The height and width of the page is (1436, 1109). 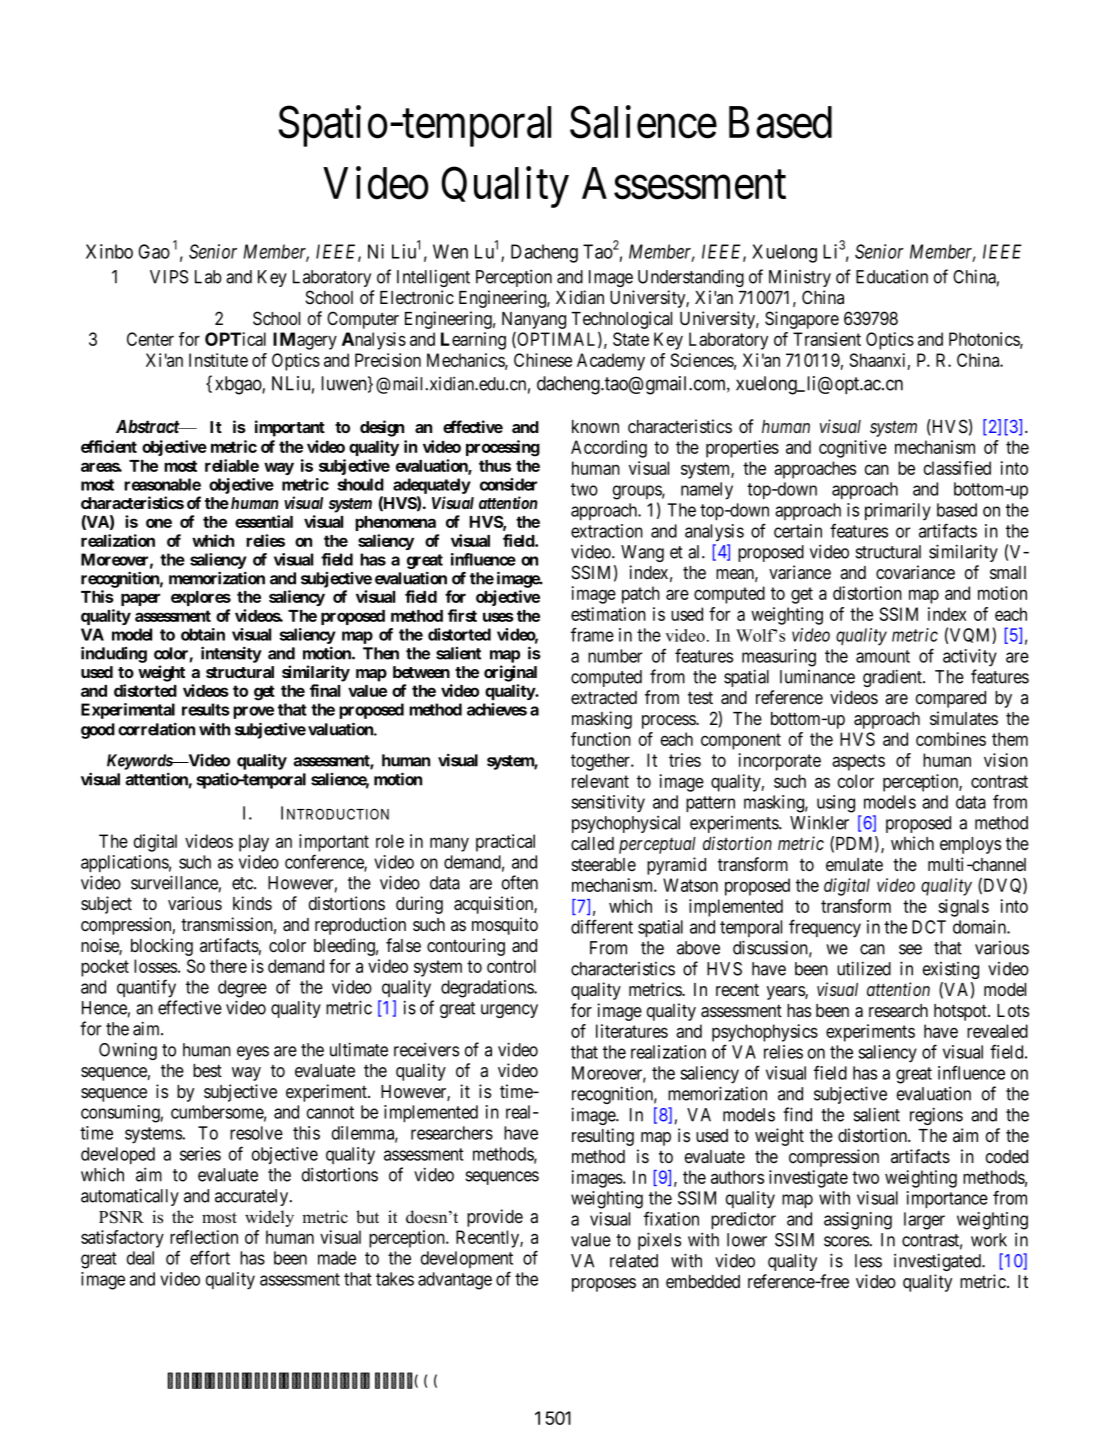 What do you see at coordinates (621, 320) in the page?
I see `Technological` at bounding box center [621, 320].
